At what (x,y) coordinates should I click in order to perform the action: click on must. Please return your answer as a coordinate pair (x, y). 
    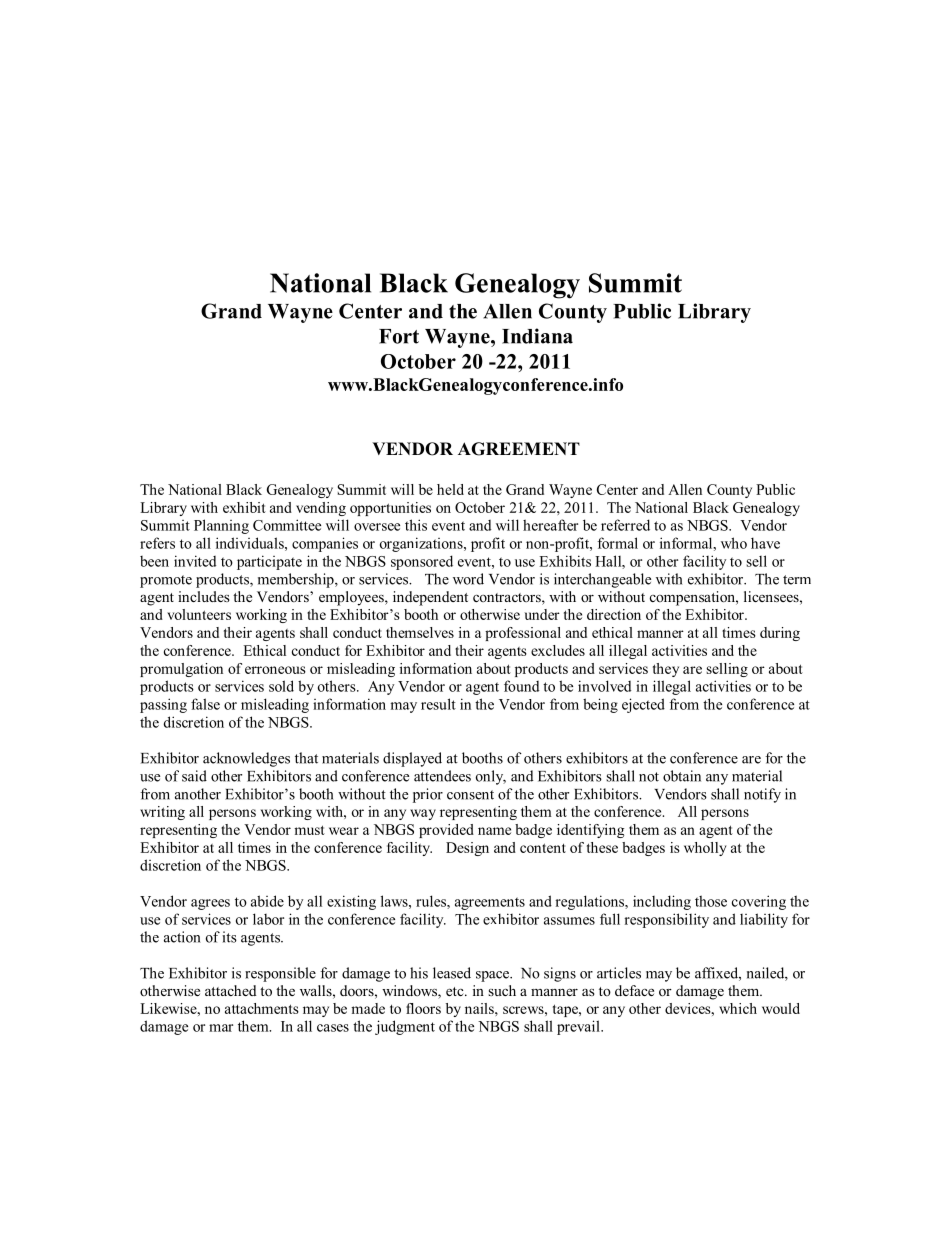
    Looking at the image, I should click on (309, 830).
